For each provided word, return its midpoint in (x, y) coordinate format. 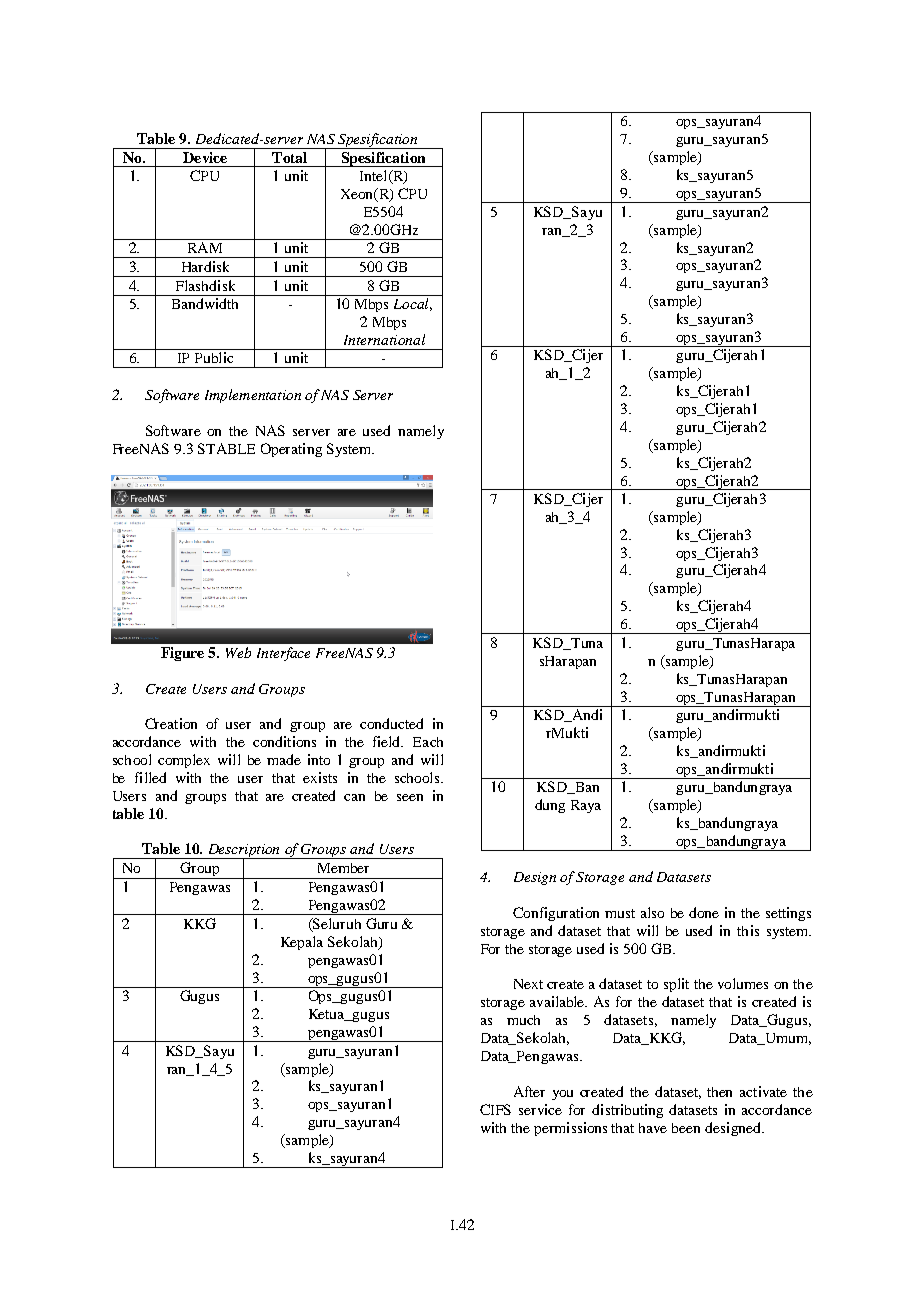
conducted (391, 723)
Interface (283, 654)
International (384, 339)
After (529, 1091)
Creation (171, 723)
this (748, 930)
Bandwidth (205, 303)
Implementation (253, 396)
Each (428, 742)
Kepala (302, 943)
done (704, 912)
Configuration (556, 914)
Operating (291, 450)
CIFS (495, 1109)
